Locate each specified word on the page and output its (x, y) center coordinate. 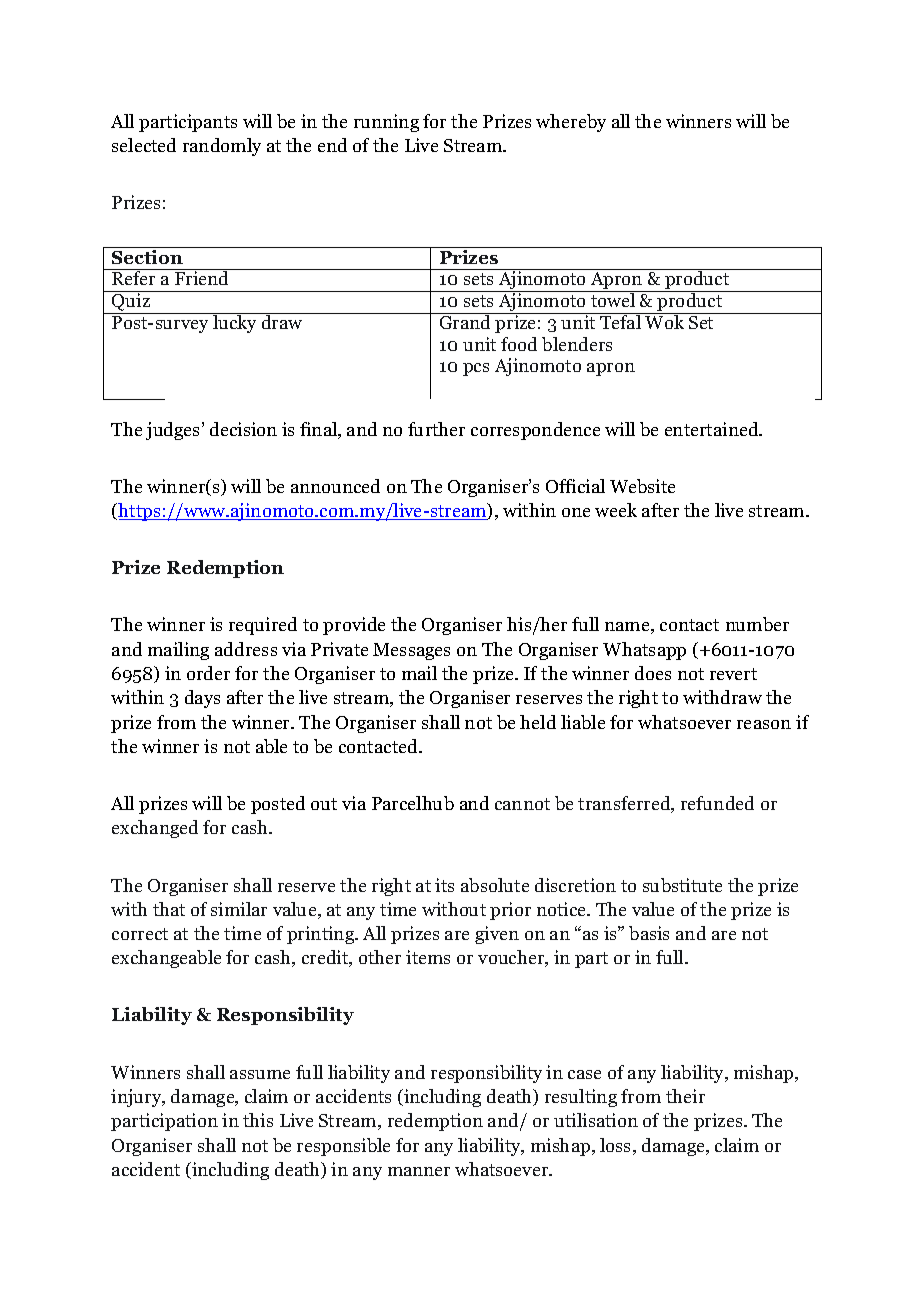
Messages (411, 651)
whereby (571, 123)
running (386, 123)
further (436, 429)
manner (419, 1171)
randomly (222, 147)
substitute (682, 885)
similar (239, 909)
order (208, 673)
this (258, 1120)
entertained (713, 429)
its (444, 885)
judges (174, 431)
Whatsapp (644, 651)
